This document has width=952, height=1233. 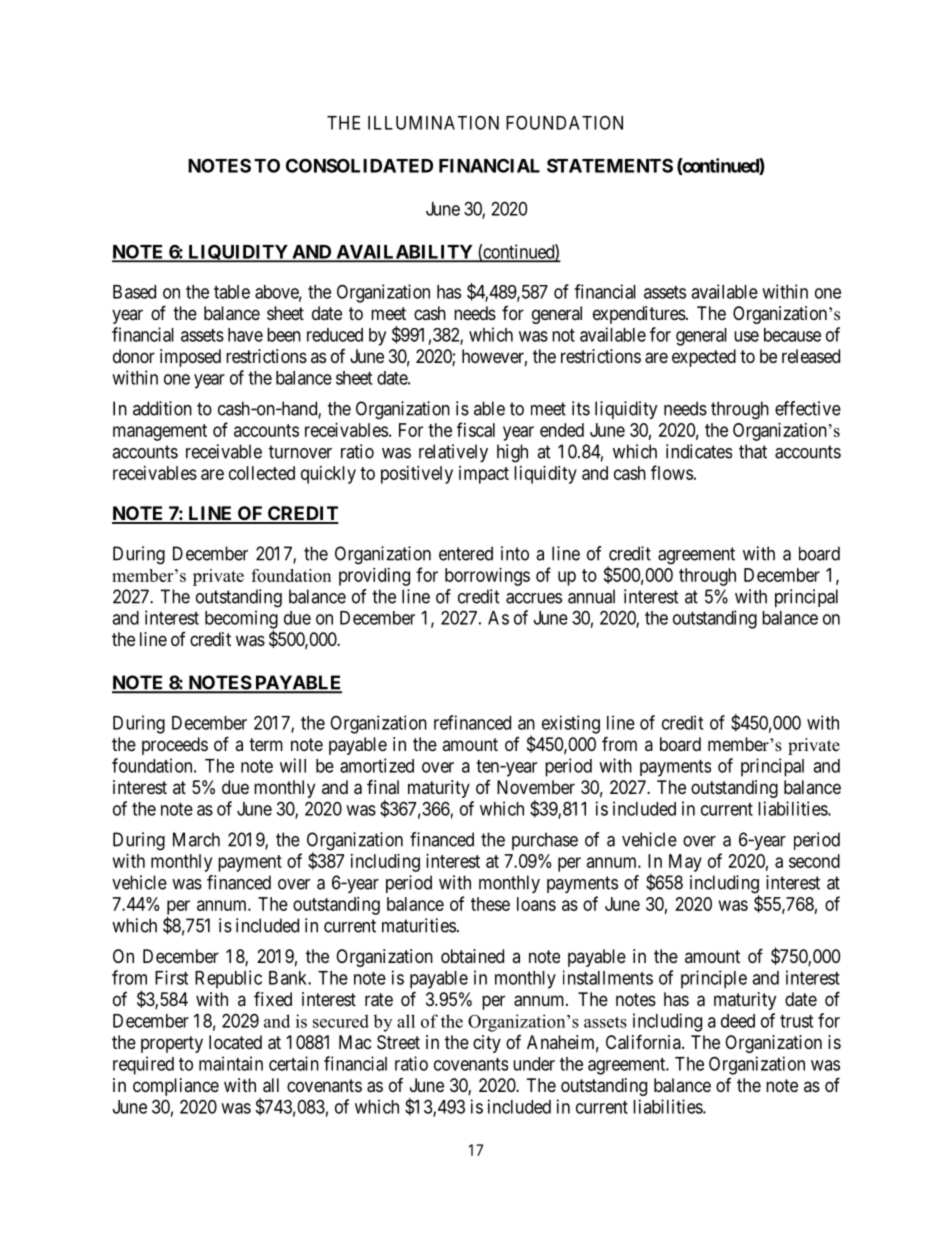 I want to click on annual, so click(x=591, y=596).
